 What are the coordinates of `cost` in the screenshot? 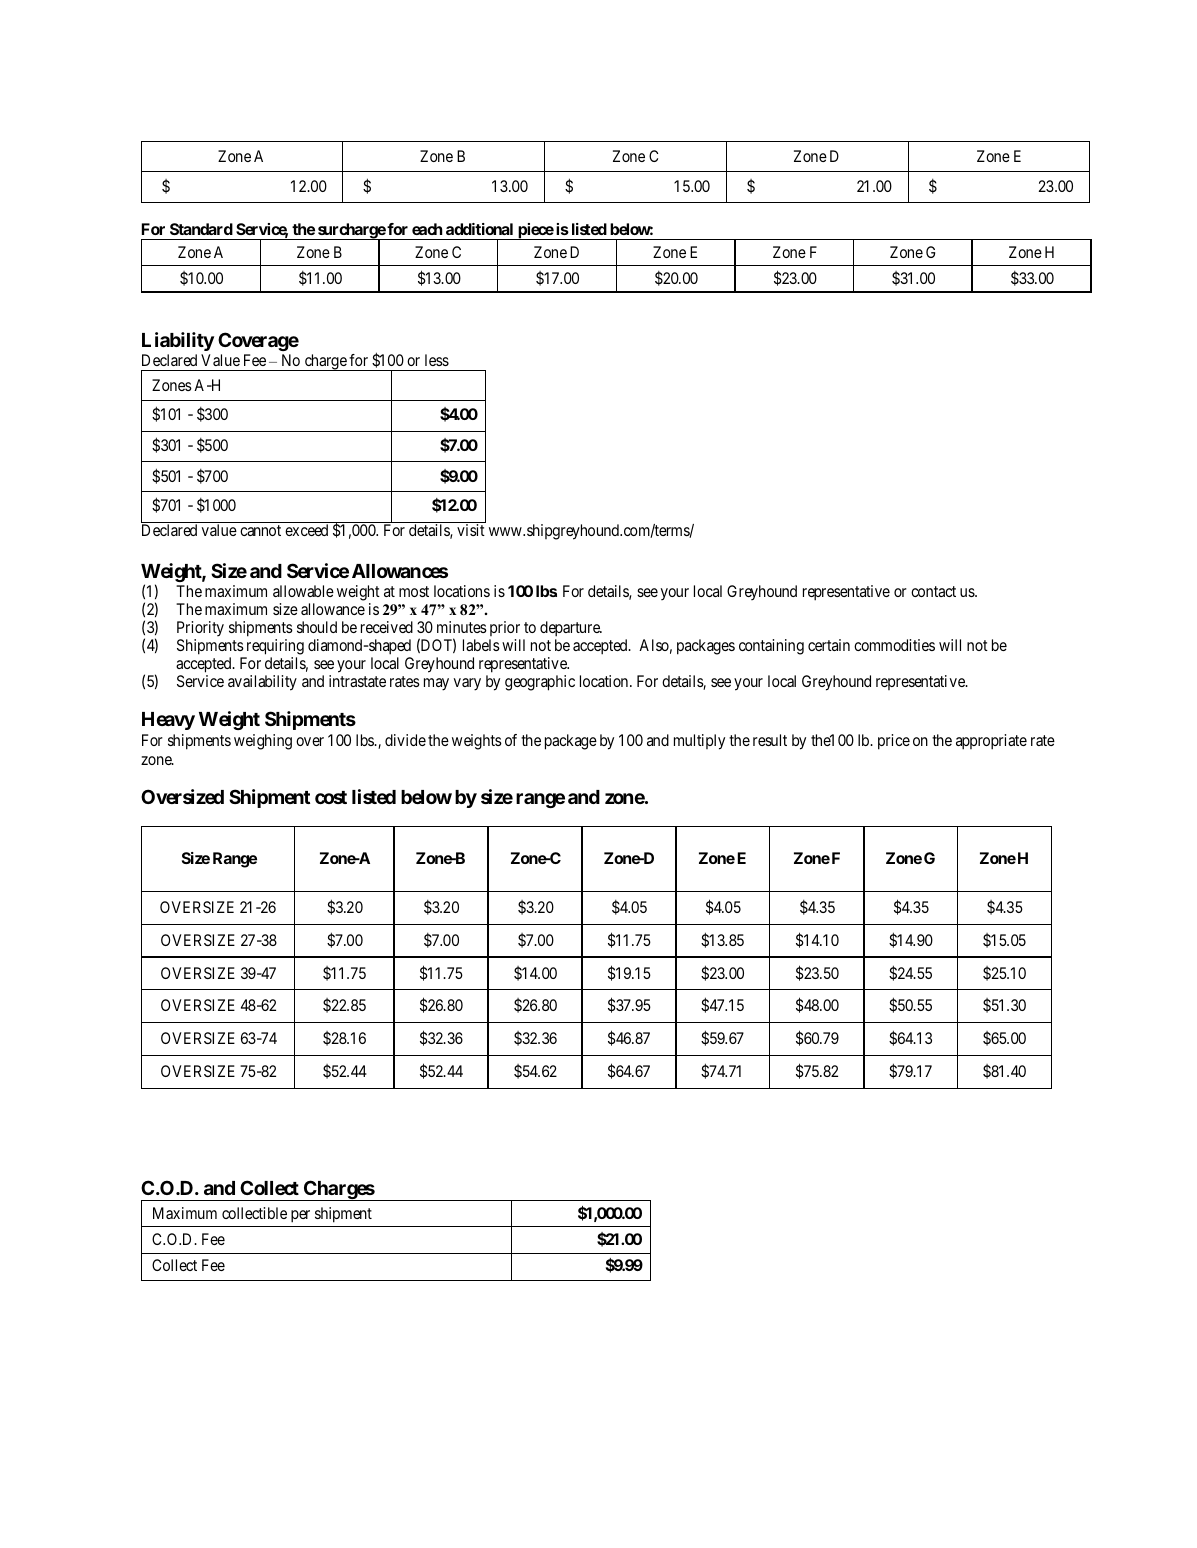 It's located at (331, 797).
